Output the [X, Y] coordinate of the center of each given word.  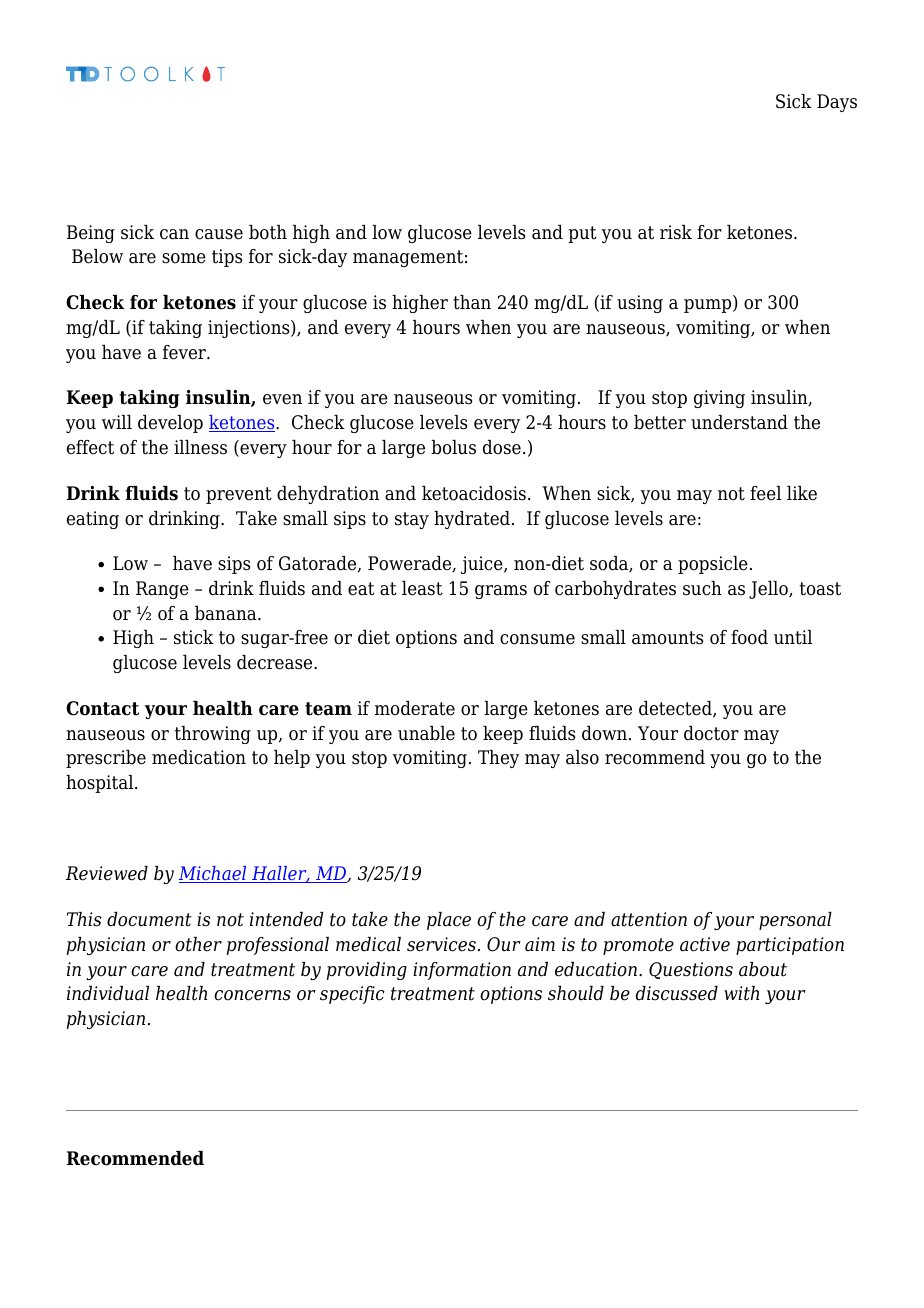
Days [837, 103]
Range [162, 590]
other [198, 944]
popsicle [713, 565]
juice [483, 565]
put [582, 234]
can [174, 234]
